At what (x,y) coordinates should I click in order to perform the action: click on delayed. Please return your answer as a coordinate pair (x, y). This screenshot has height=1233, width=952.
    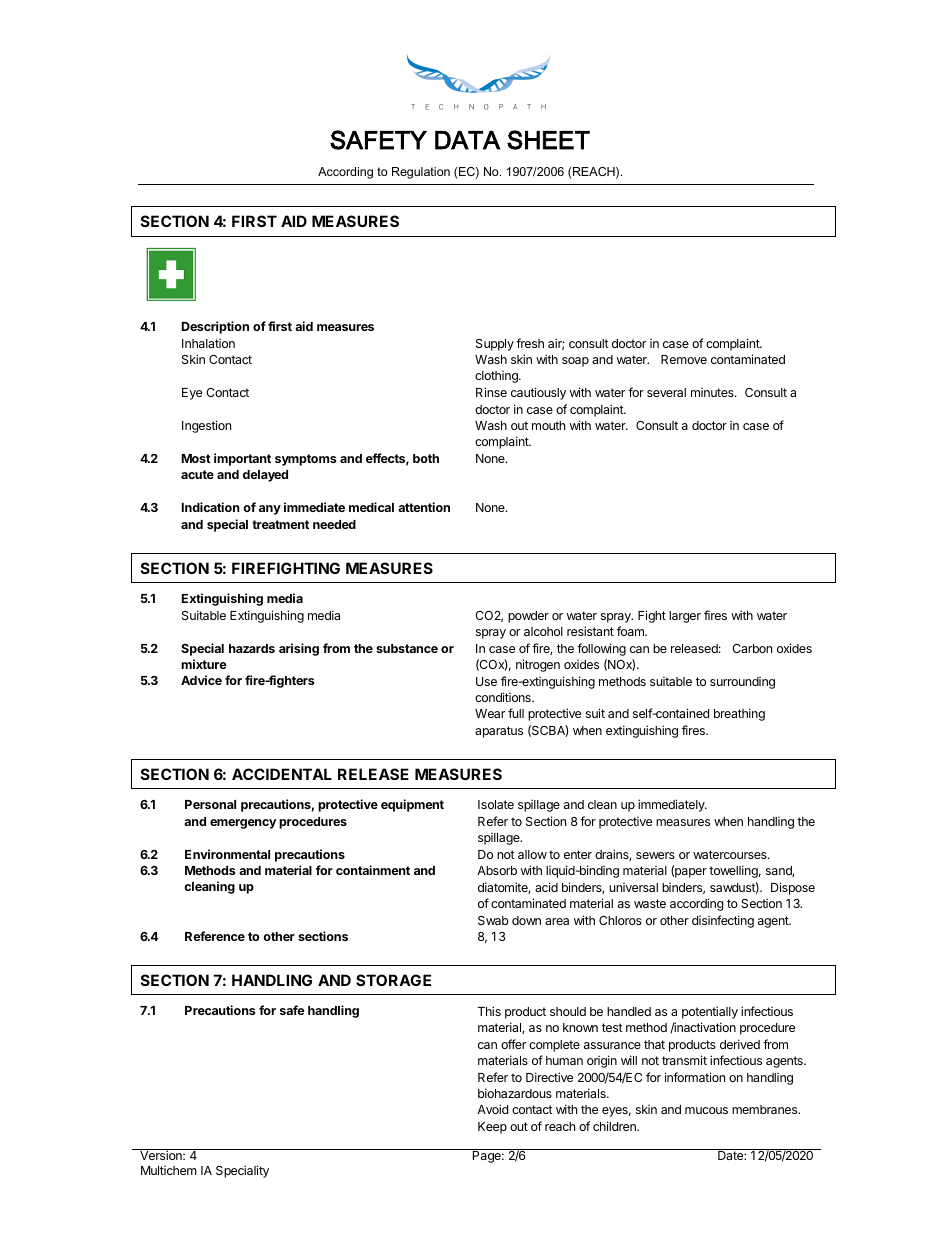
    Looking at the image, I should click on (265, 476).
